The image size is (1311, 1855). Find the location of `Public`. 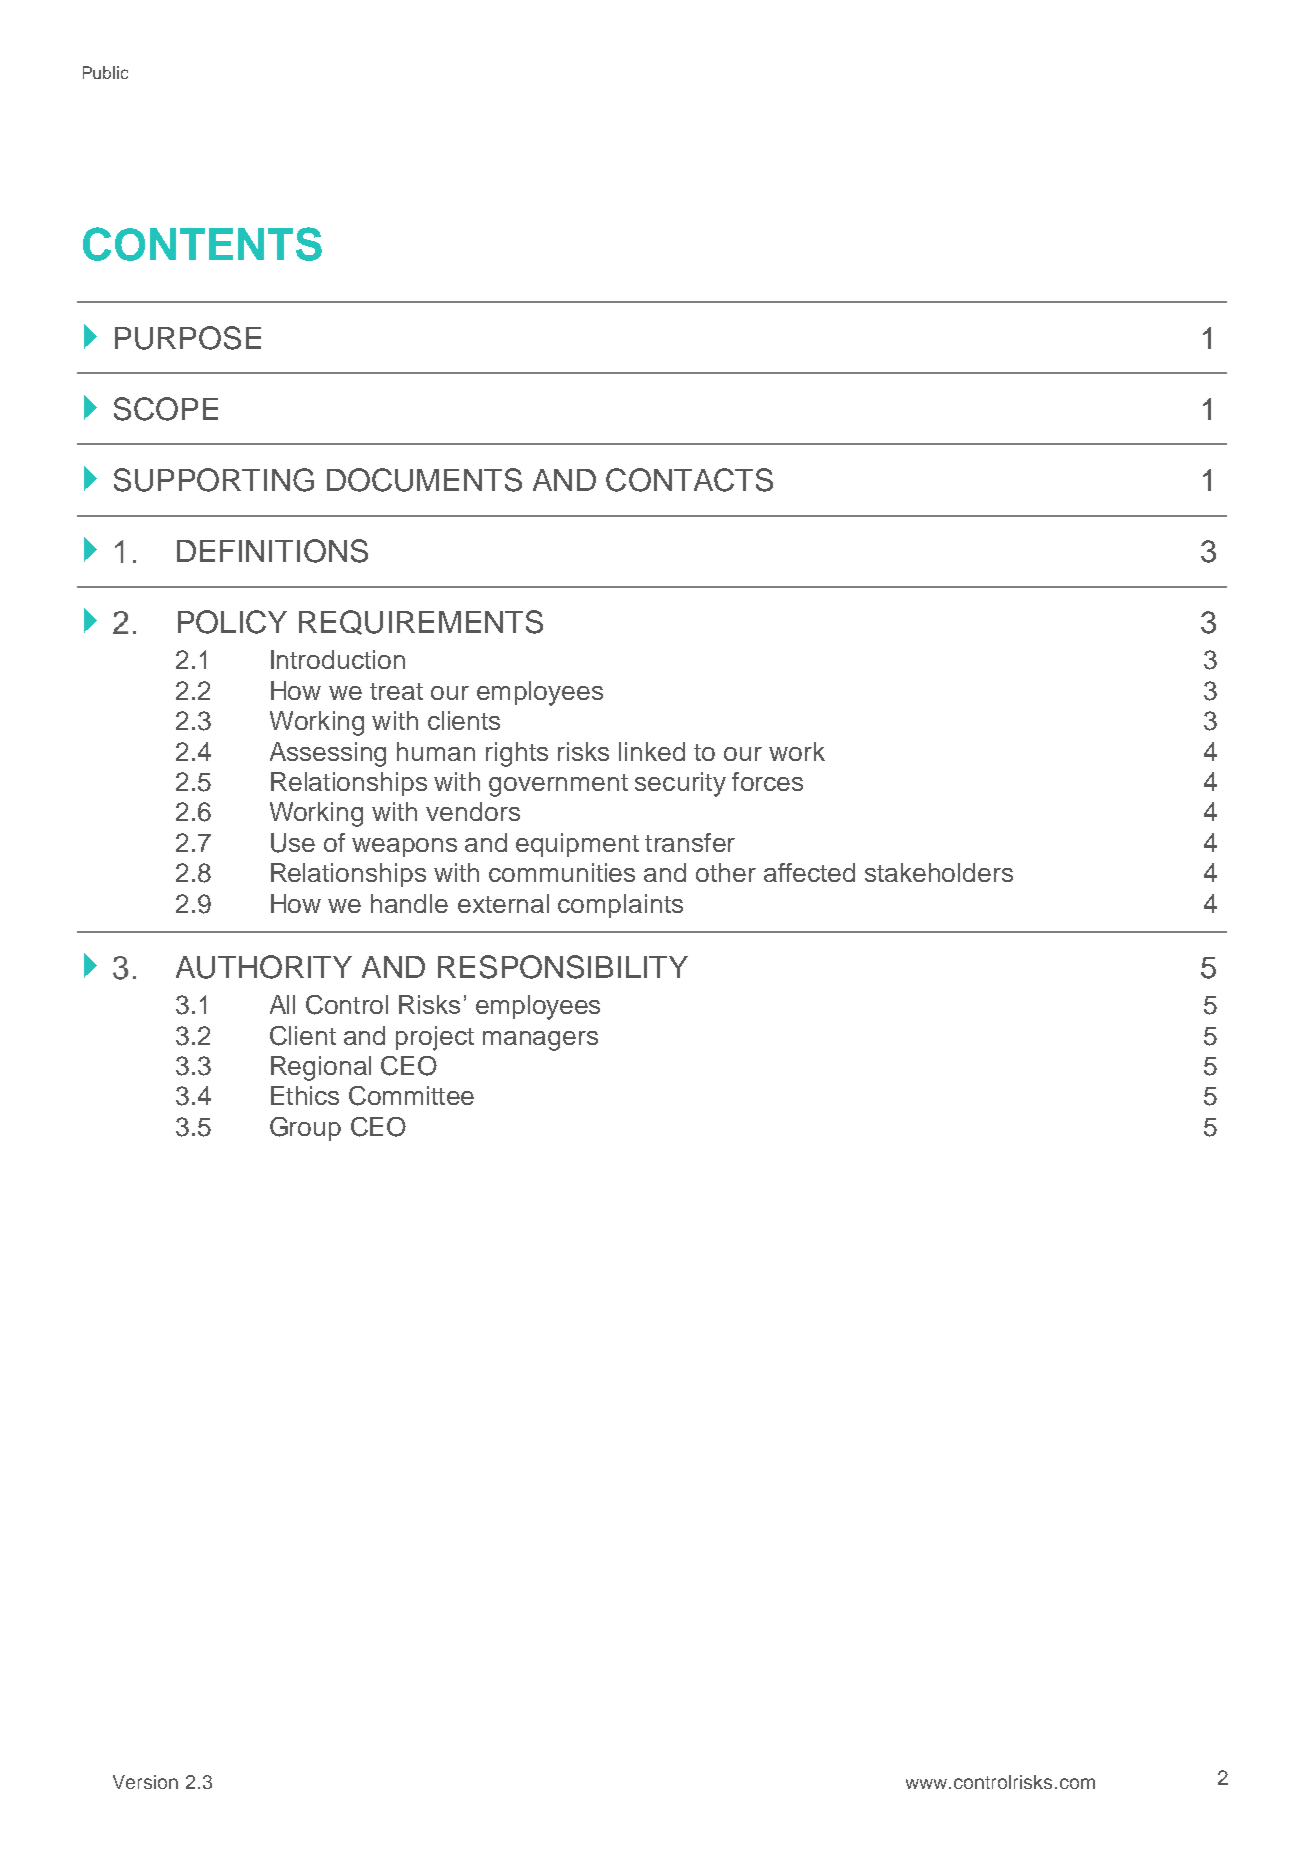

Public is located at coordinates (105, 72).
